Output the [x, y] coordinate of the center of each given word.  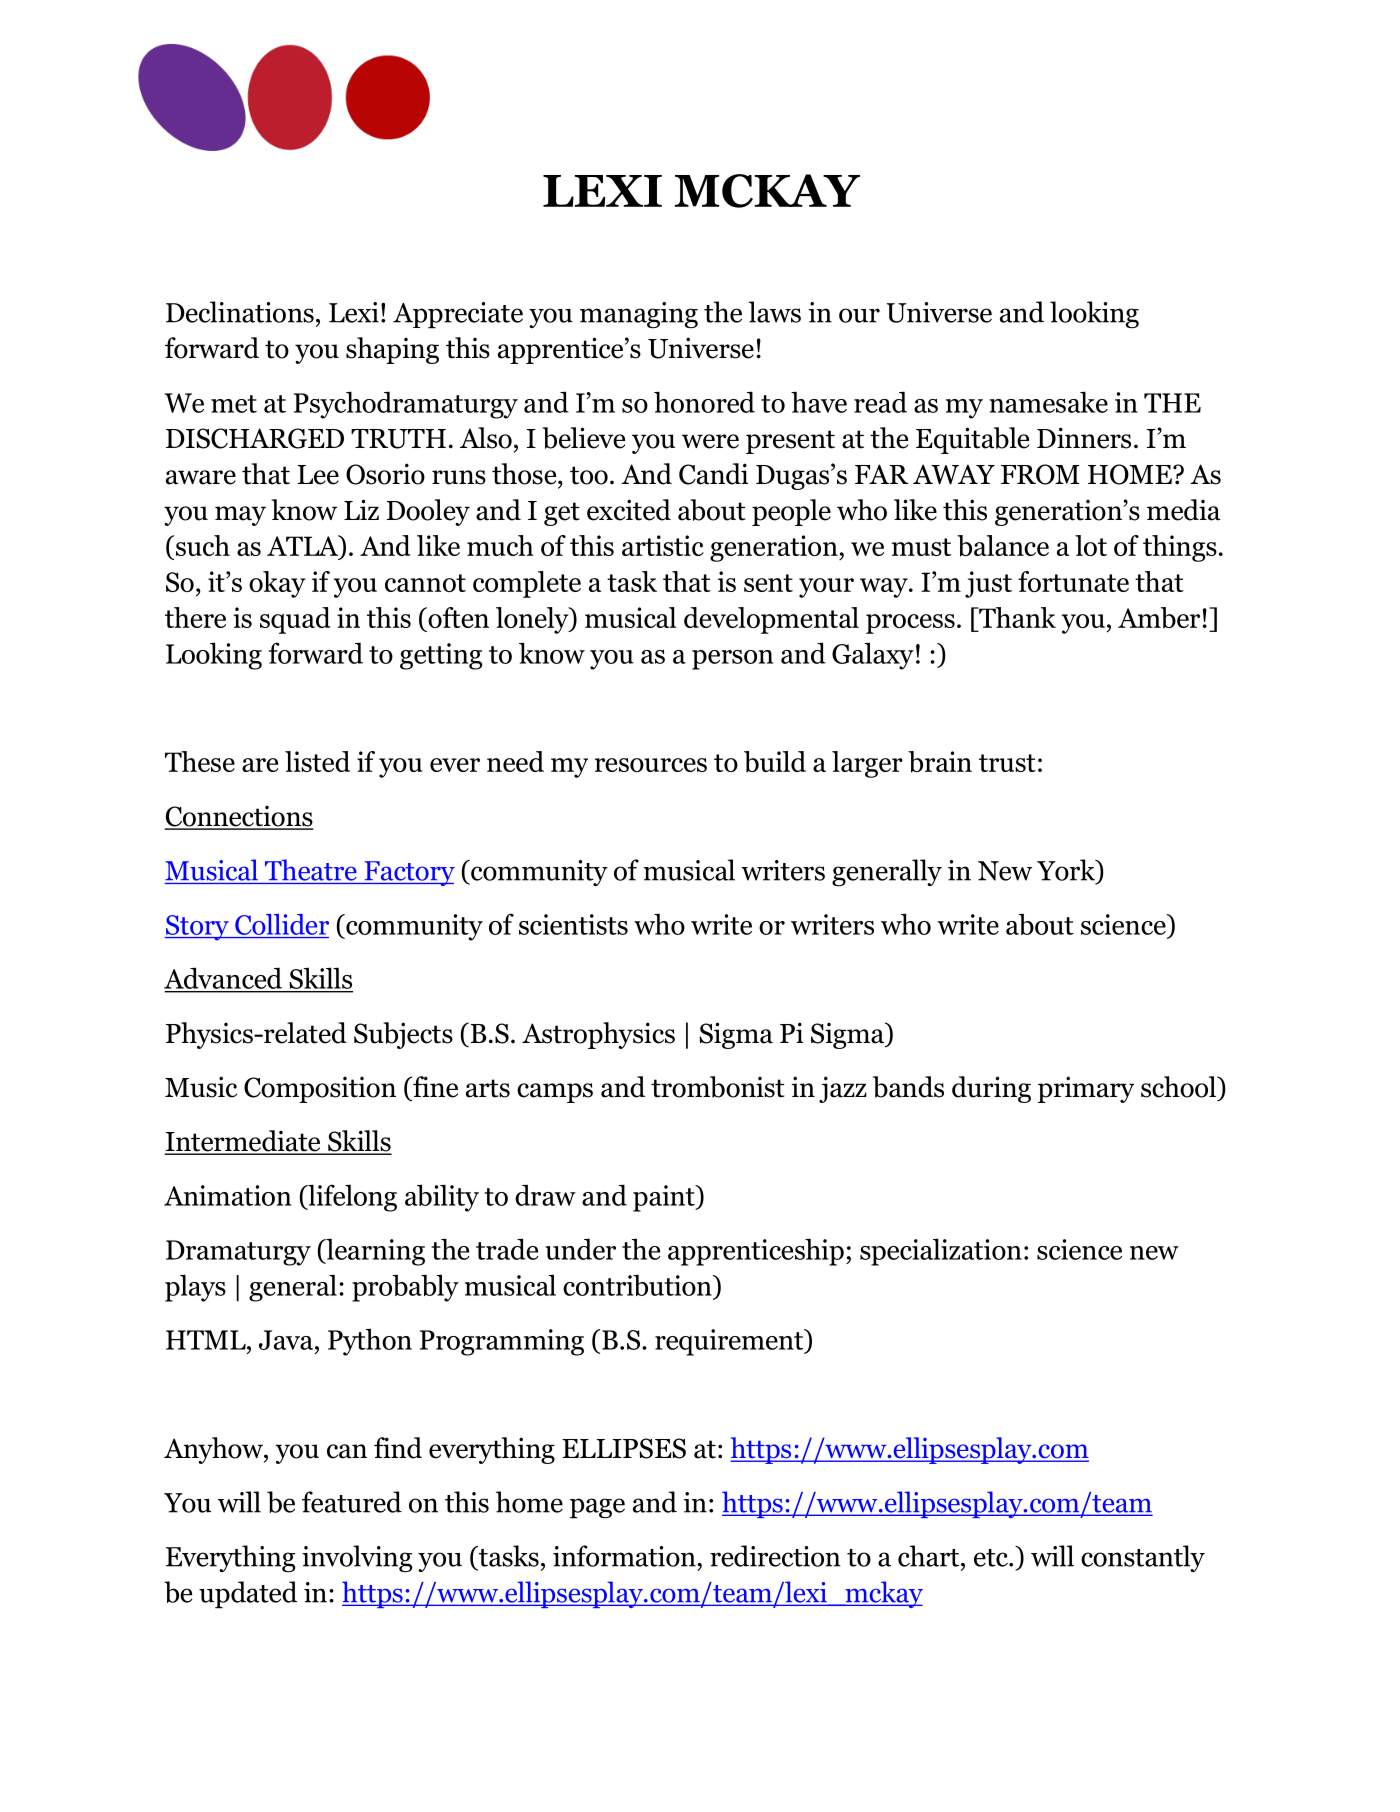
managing [639, 315]
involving [357, 1558]
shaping [392, 350]
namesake [1048, 402]
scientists [573, 924]
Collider [282, 924]
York [1067, 870]
